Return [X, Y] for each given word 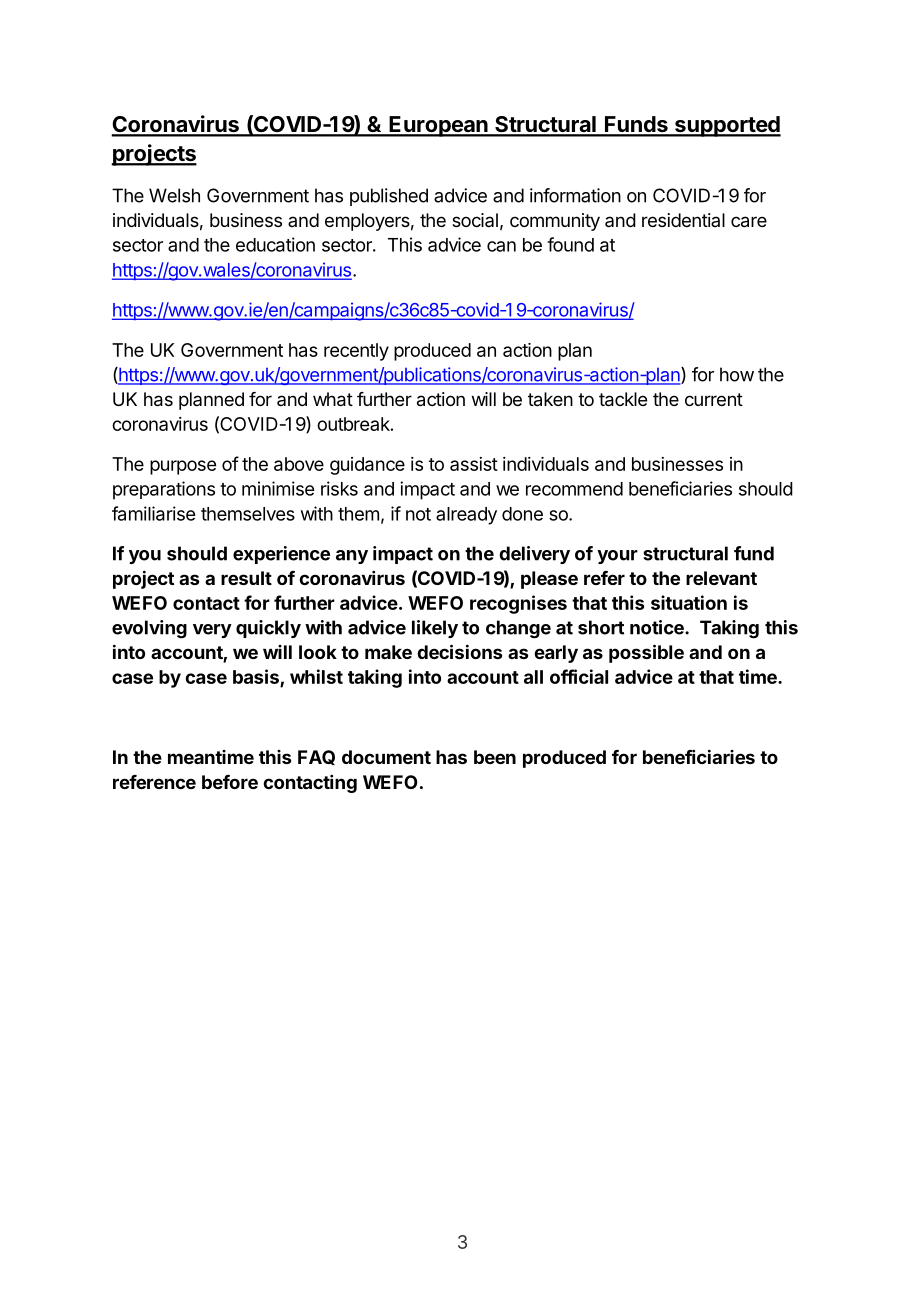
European [439, 126]
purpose [183, 467]
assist [474, 464]
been [495, 757]
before [230, 782]
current [714, 399]
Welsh [174, 195]
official [579, 676]
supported [727, 126]
